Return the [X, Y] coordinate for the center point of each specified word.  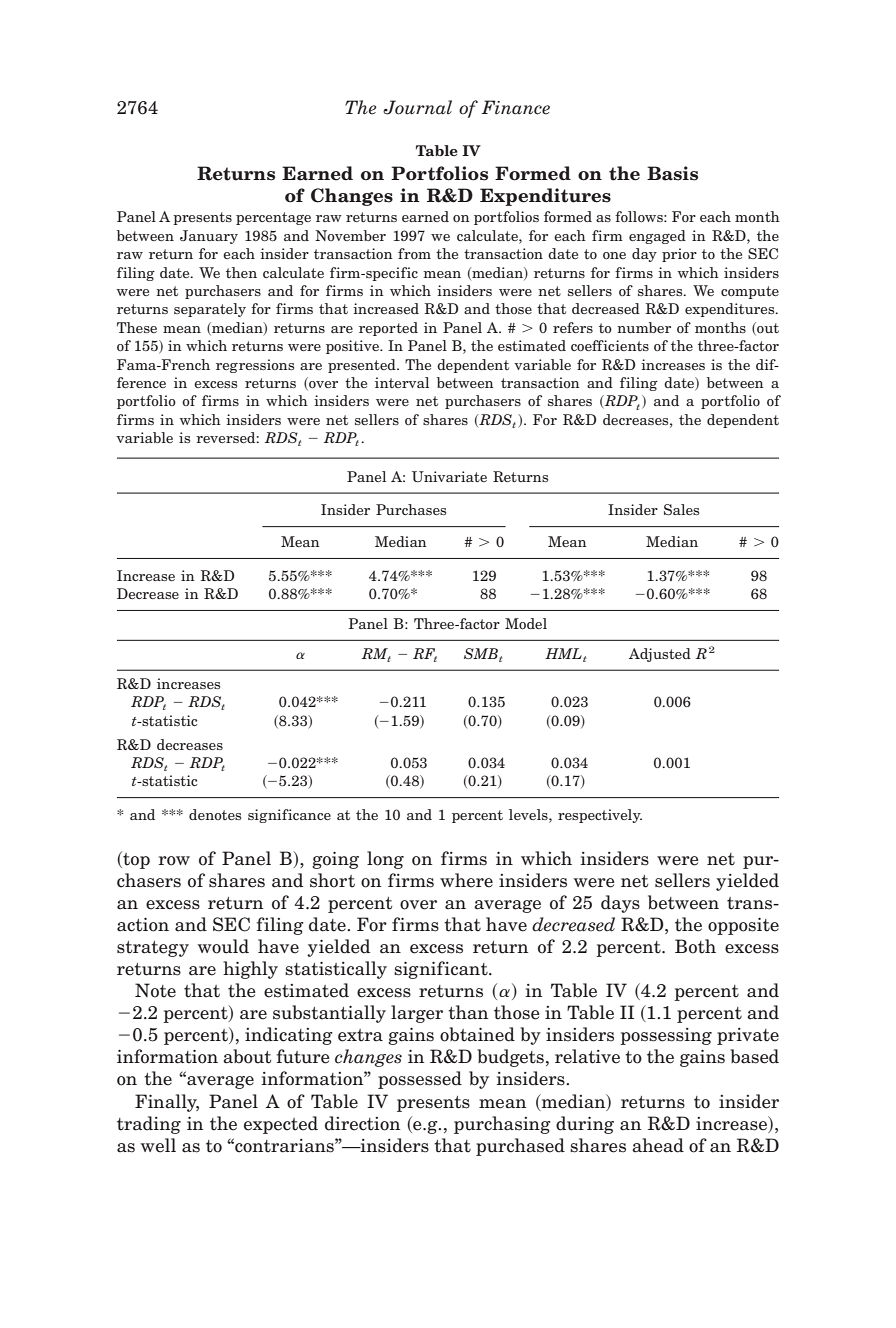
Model [526, 623]
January [209, 237]
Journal [417, 107]
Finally [167, 1103]
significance [289, 816]
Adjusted [660, 655]
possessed [420, 1080]
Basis [672, 173]
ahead [658, 1145]
